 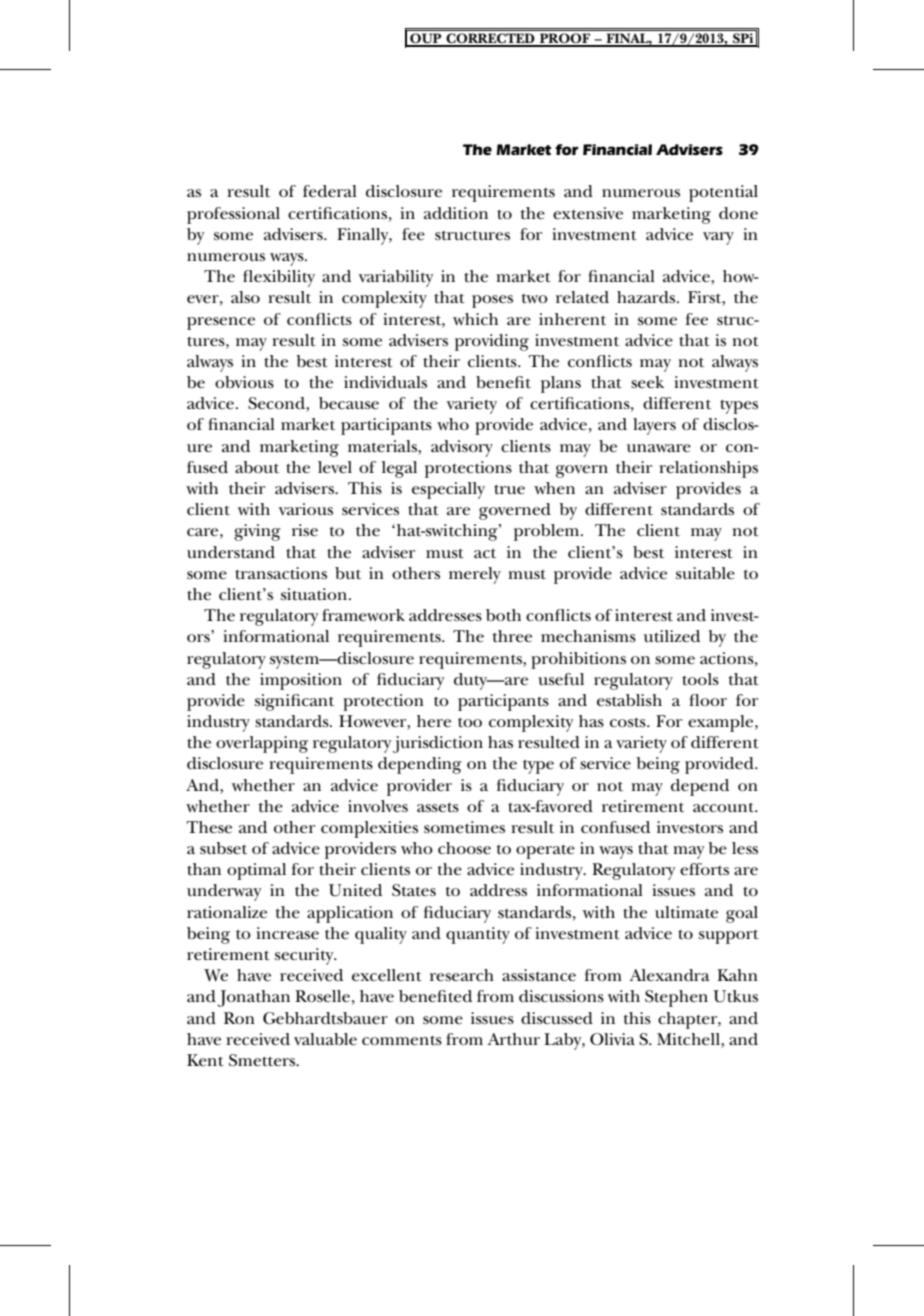 What do you see at coordinates (718, 238) in the screenshot?
I see `vary` at bounding box center [718, 238].
